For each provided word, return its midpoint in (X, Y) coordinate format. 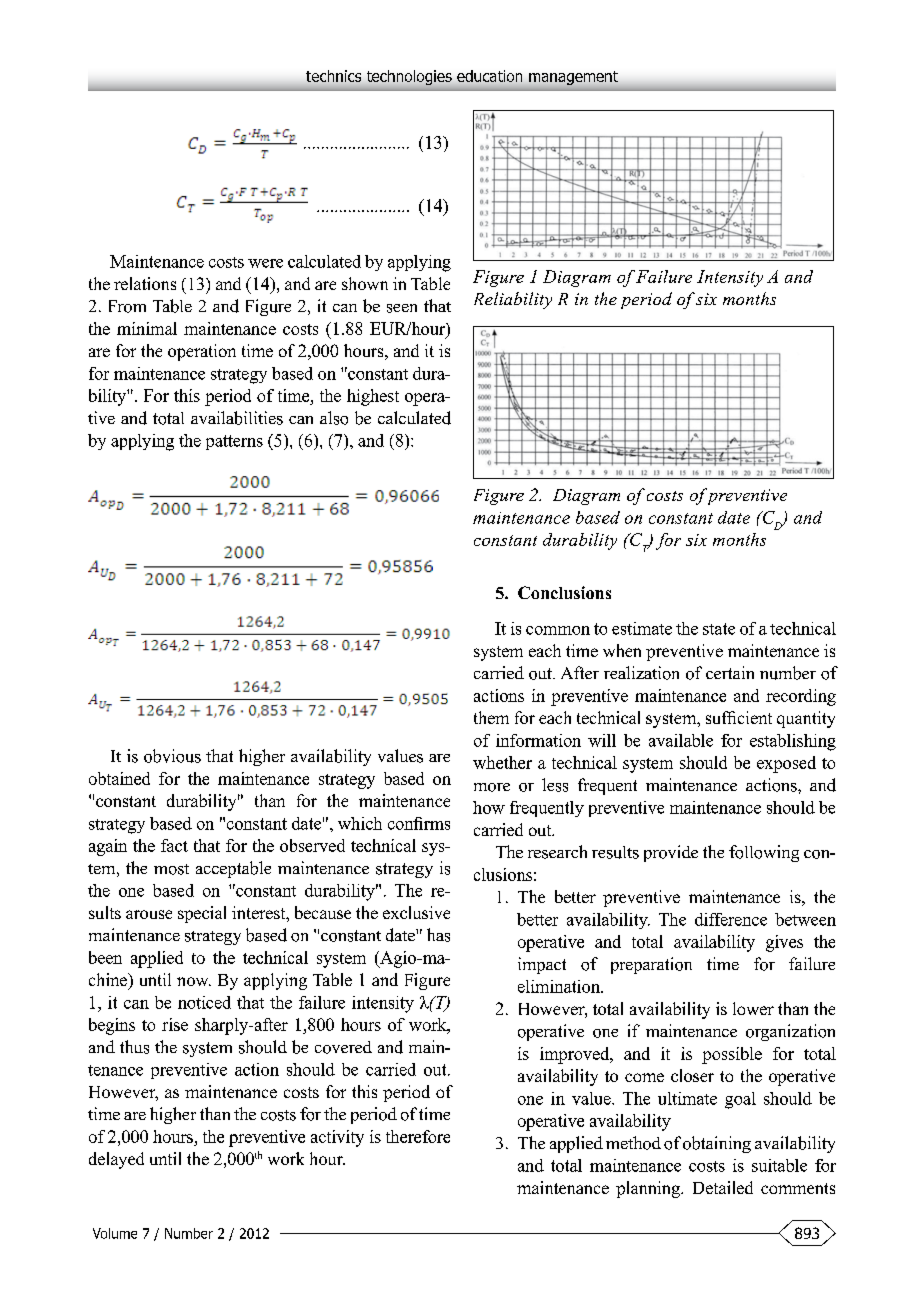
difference (731, 919)
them (491, 717)
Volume (115, 1233)
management (573, 78)
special (202, 914)
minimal (147, 328)
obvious (172, 756)
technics (333, 76)
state (719, 629)
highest (373, 397)
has (438, 935)
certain (730, 672)
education (489, 76)
